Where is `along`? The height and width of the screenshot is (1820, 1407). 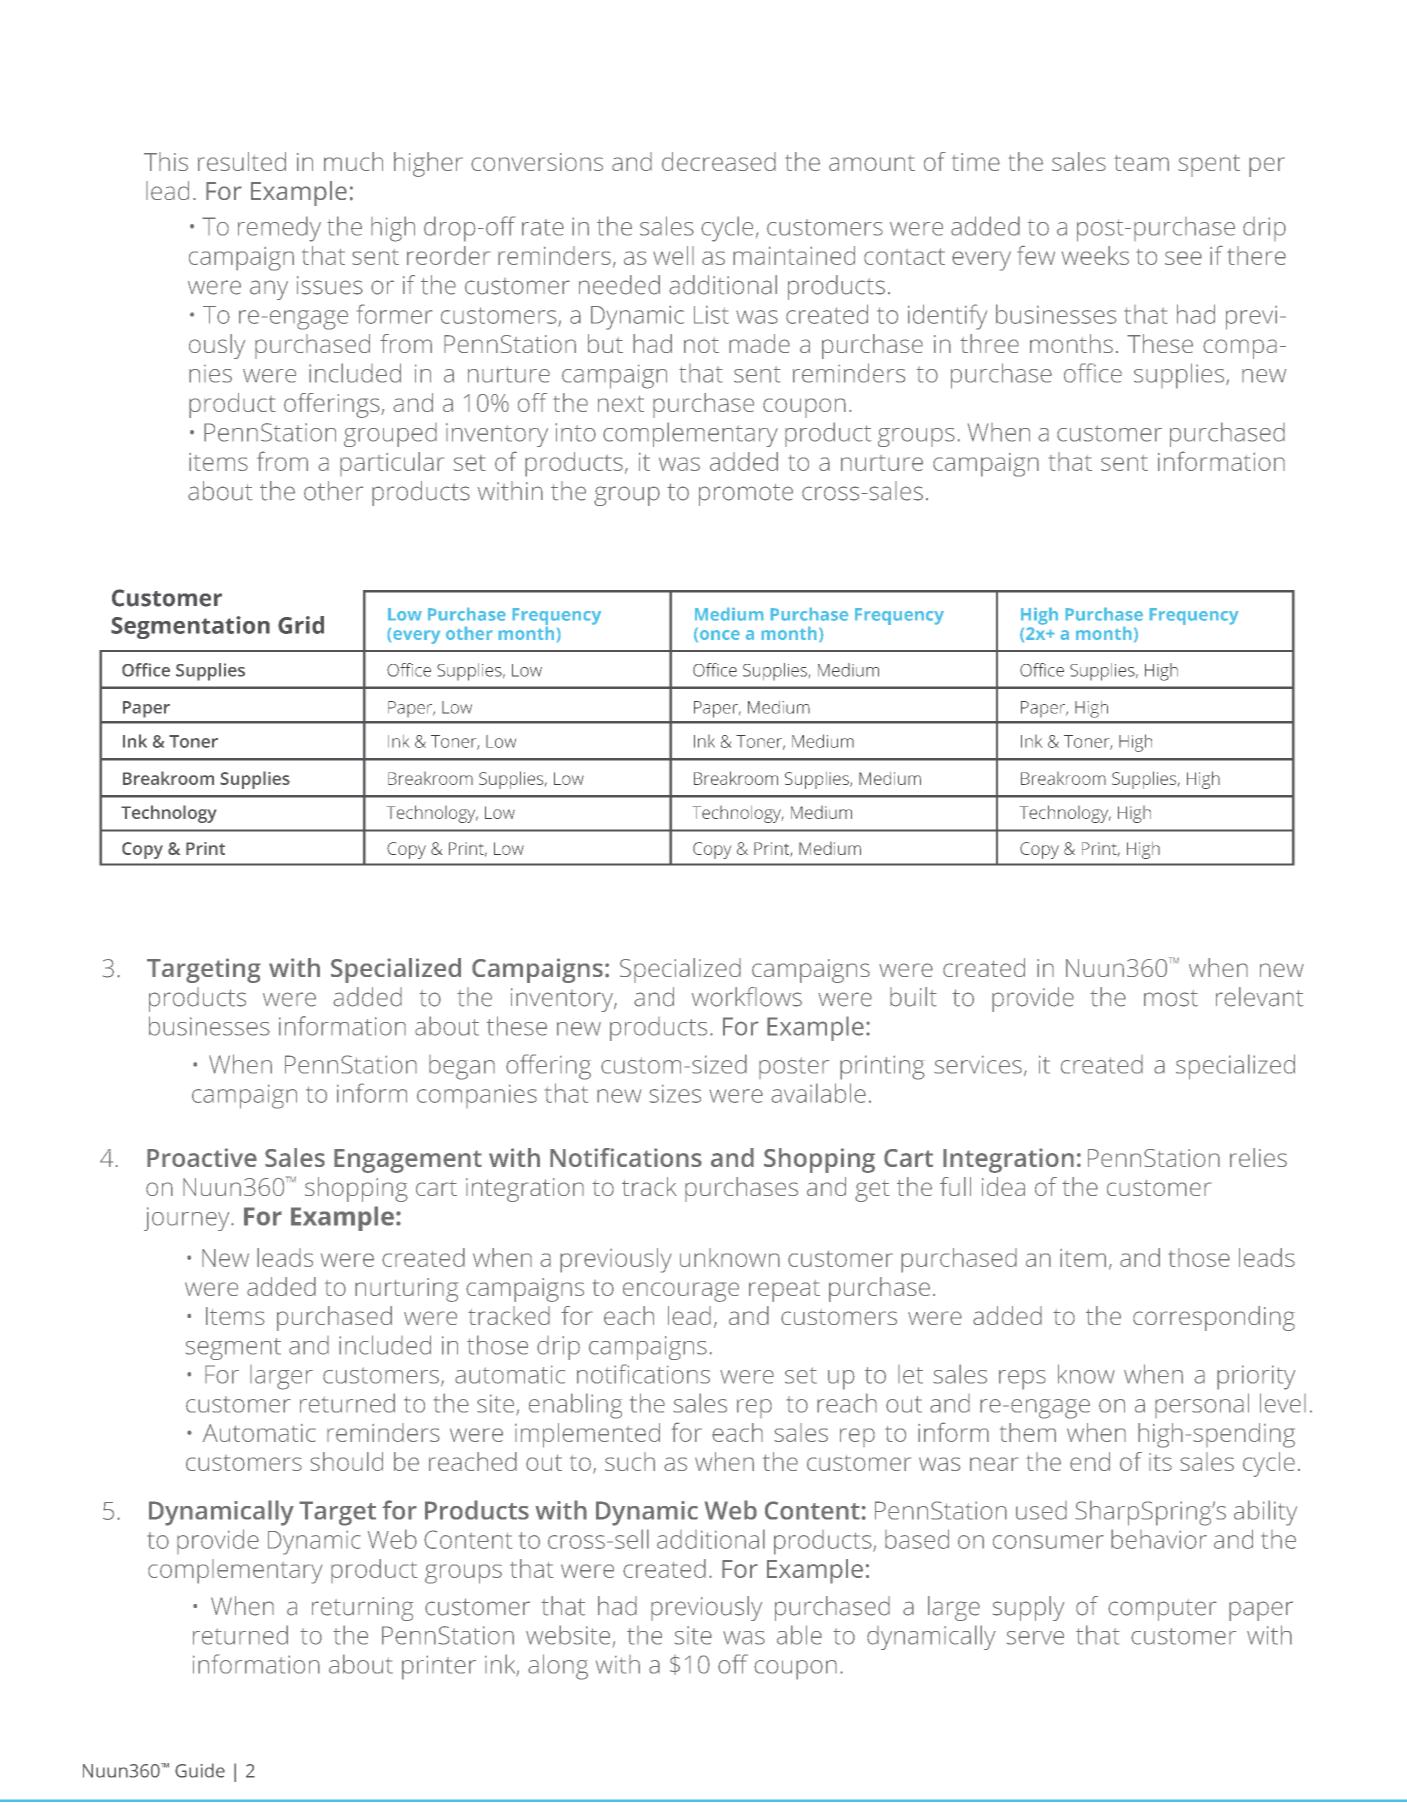
along is located at coordinates (558, 1667).
